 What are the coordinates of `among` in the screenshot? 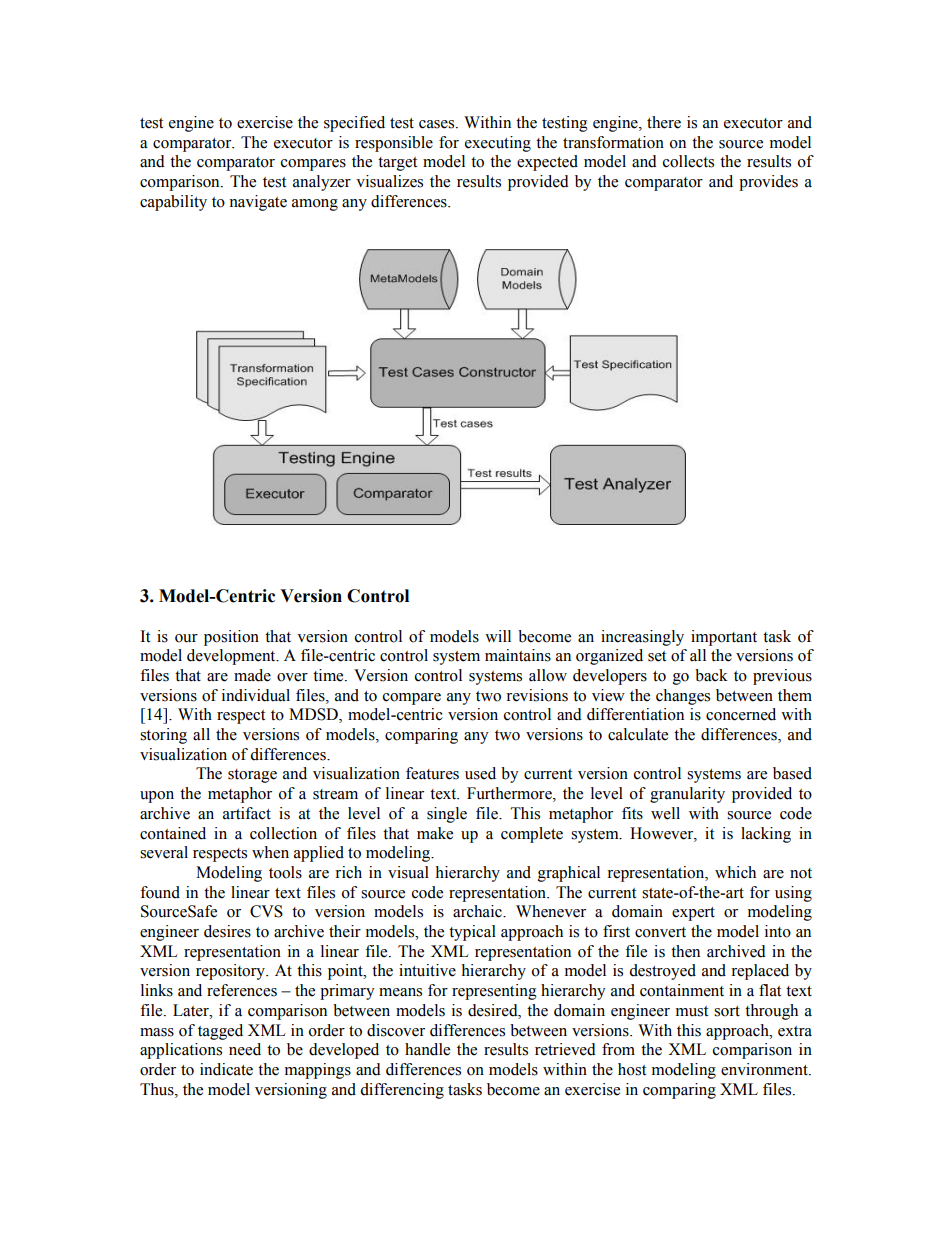 It's located at (315, 205).
